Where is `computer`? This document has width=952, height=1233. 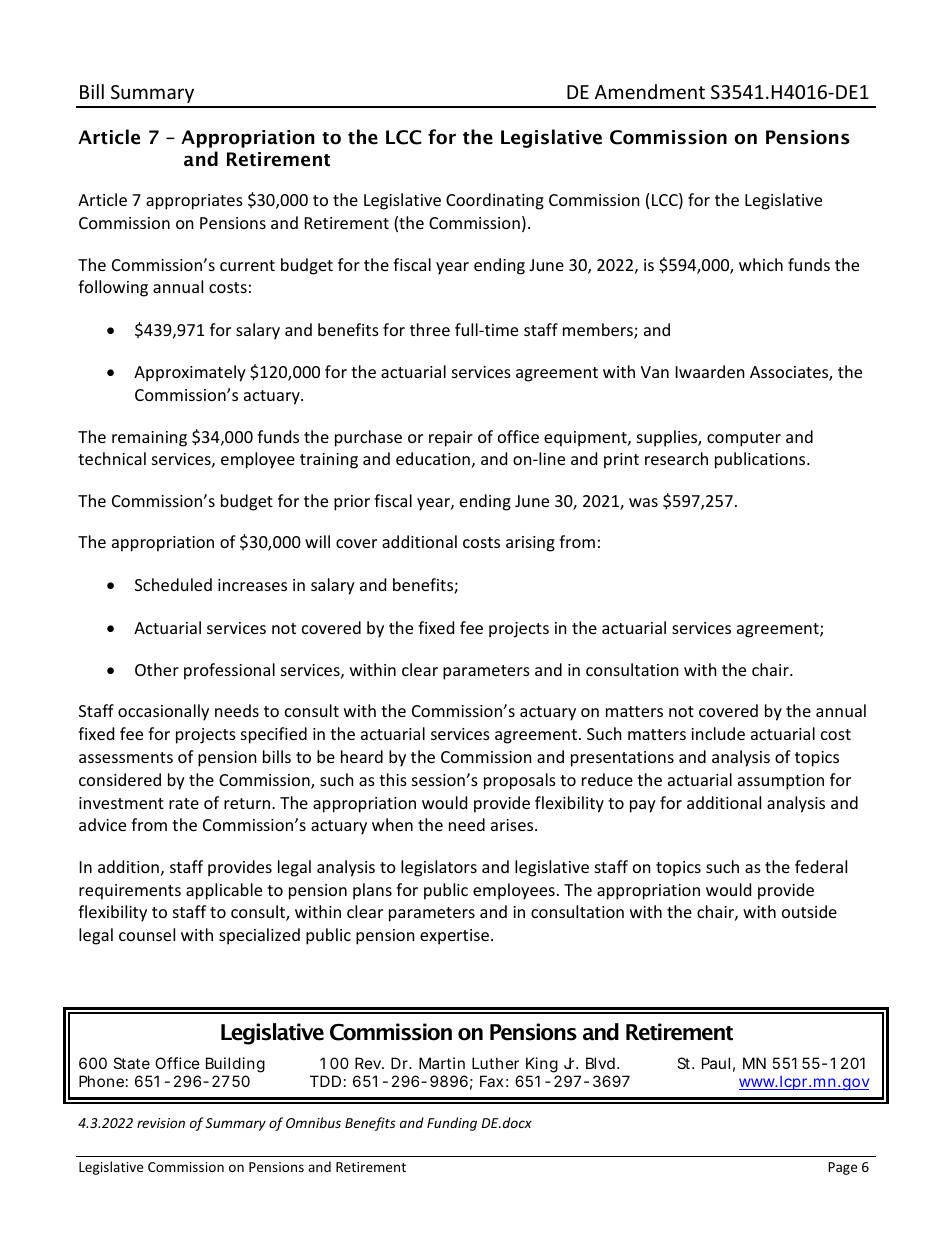
computer is located at coordinates (744, 439).
